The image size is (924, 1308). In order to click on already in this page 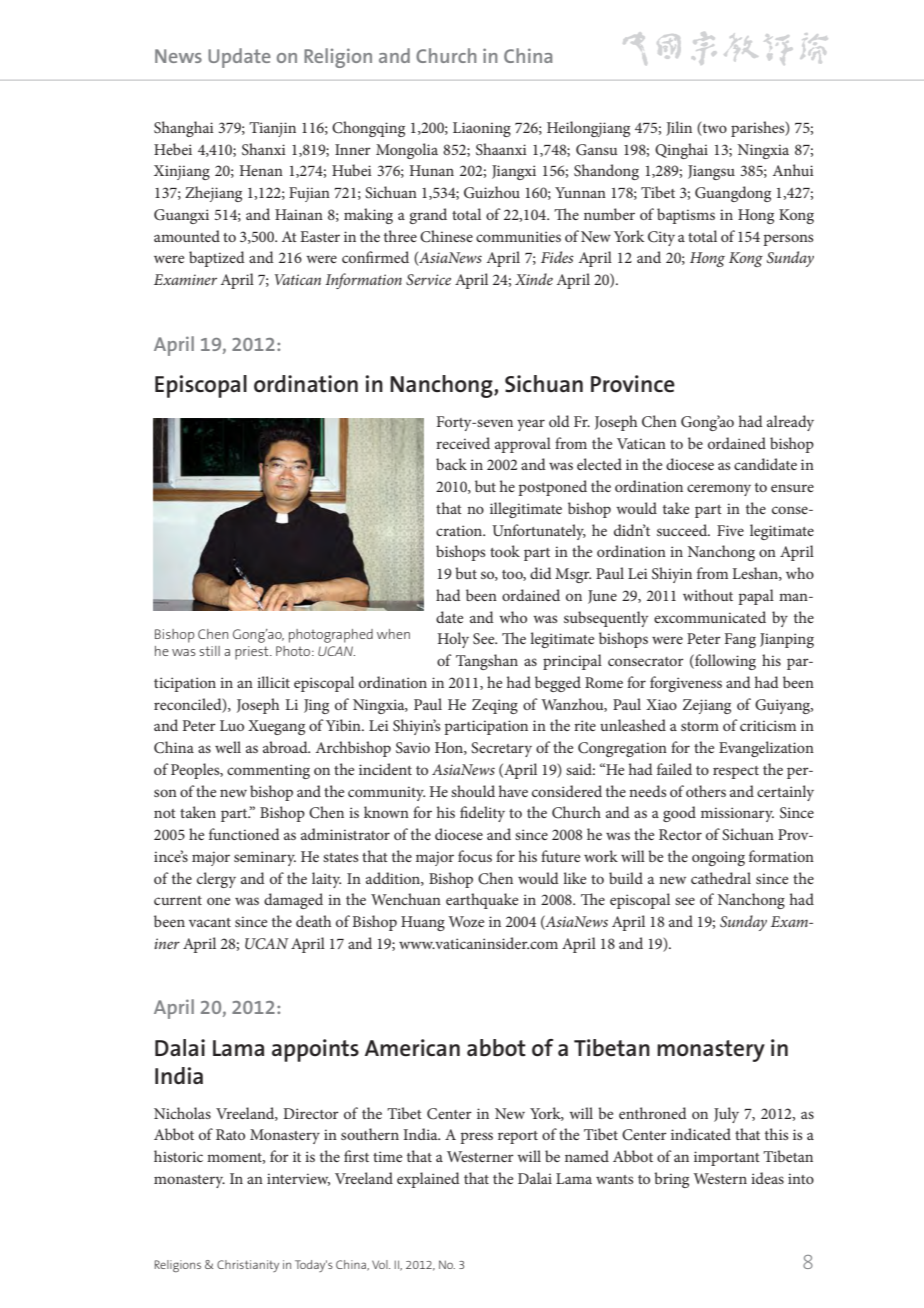, I will do `click(790, 423)`.
